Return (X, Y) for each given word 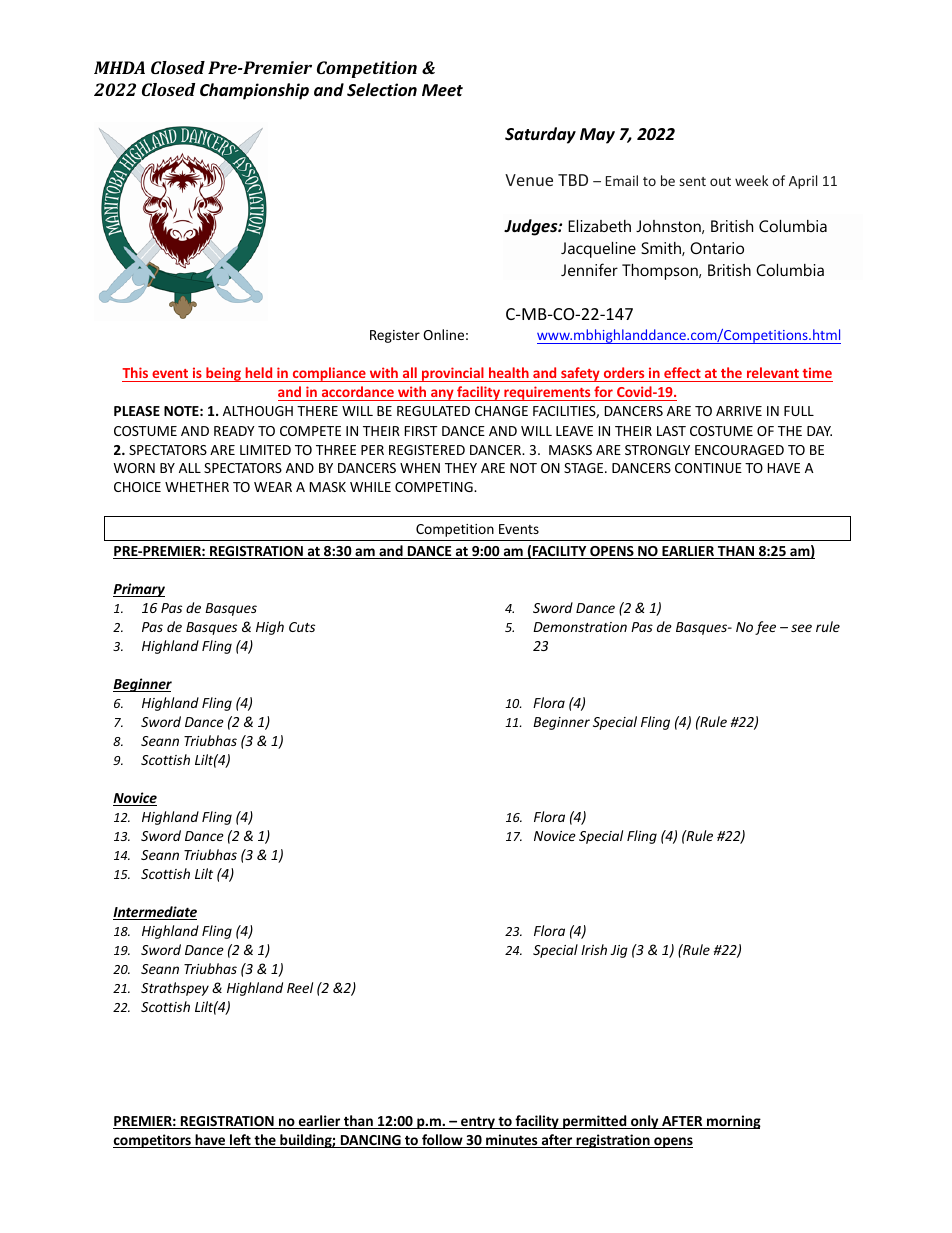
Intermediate (155, 913)
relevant (773, 372)
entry (478, 1123)
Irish (594, 949)
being (224, 374)
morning (733, 1122)
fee (765, 628)
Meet (442, 90)
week (751, 180)
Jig (619, 951)
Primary (139, 590)
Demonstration (580, 627)
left (240, 1141)
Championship (254, 91)
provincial (453, 374)
